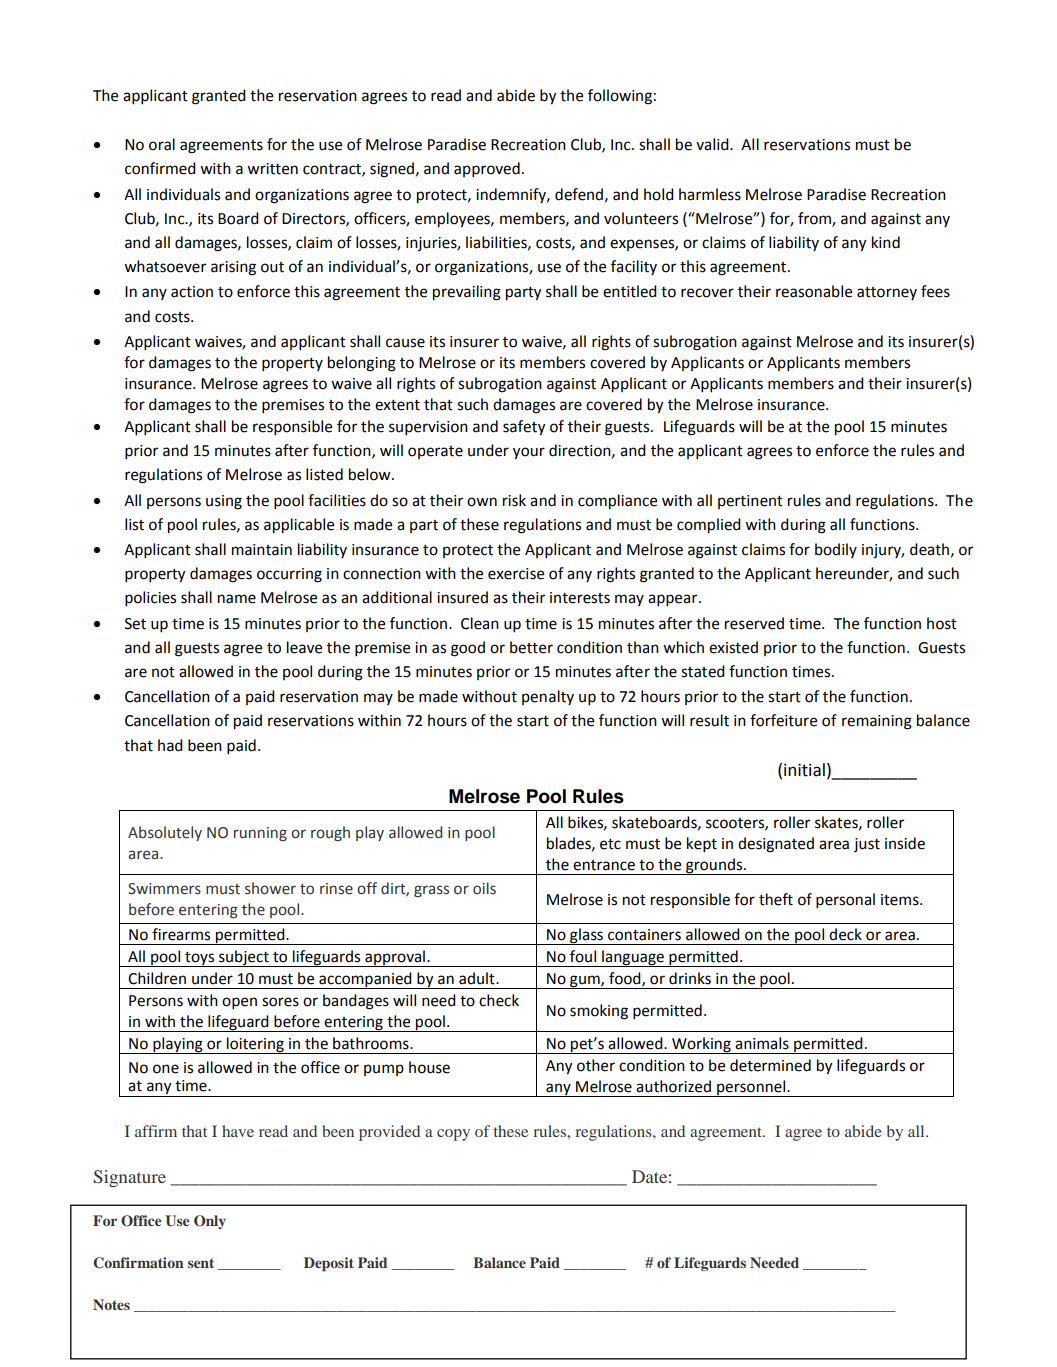  Describe the element at coordinates (713, 144) in the page. I see `valid` at that location.
